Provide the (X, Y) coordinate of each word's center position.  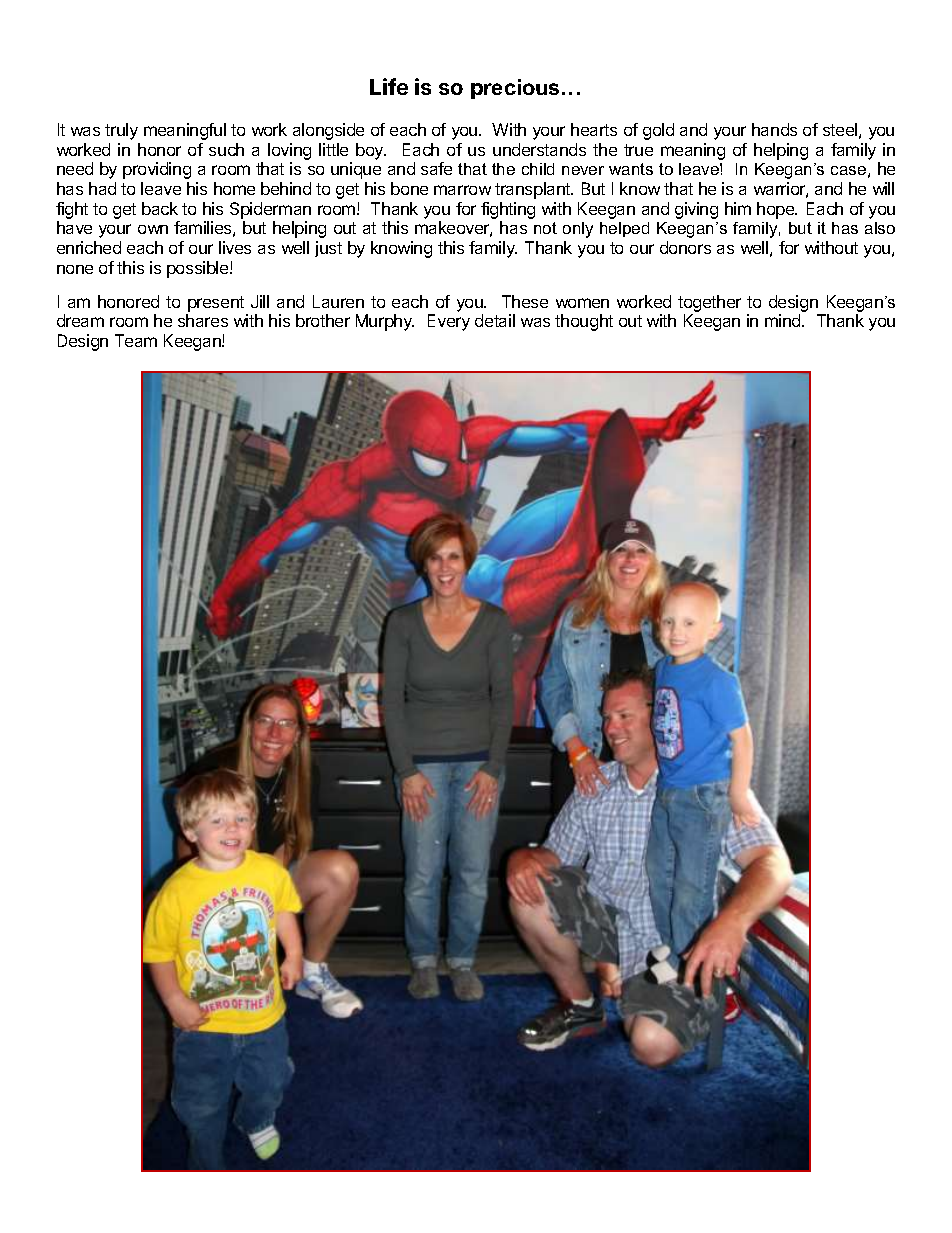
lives (235, 247)
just (328, 249)
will (883, 188)
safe (436, 168)
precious (515, 89)
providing (157, 170)
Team (136, 340)
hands (774, 129)
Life (389, 86)
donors (685, 247)
